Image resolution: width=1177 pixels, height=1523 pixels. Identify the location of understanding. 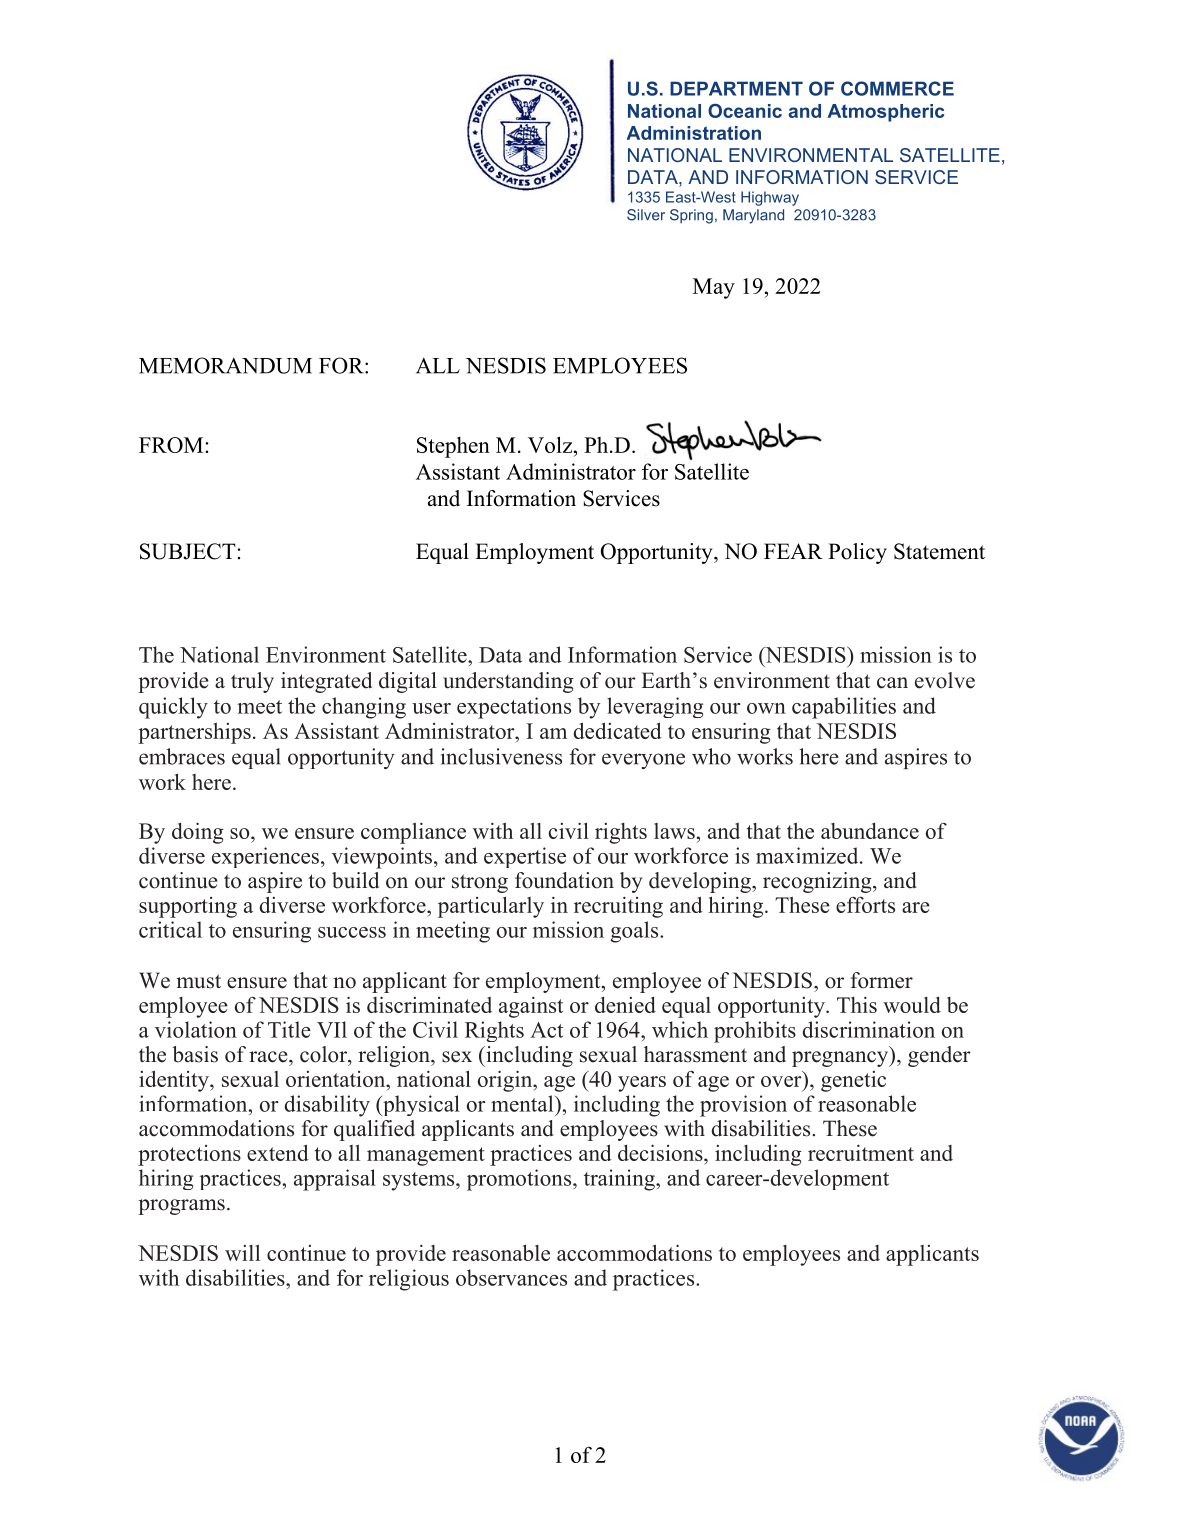
(508, 682).
